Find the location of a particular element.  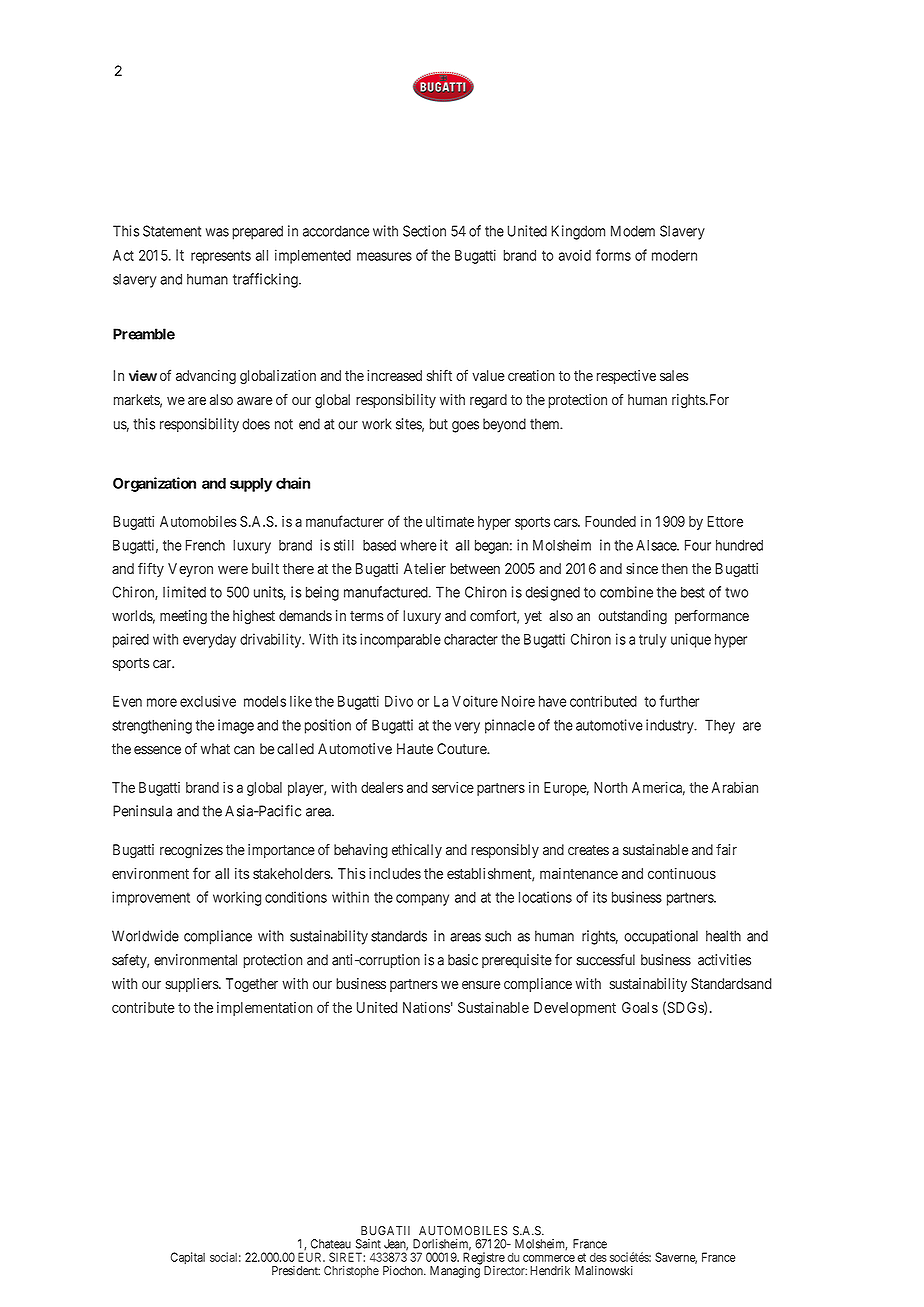

Goals is located at coordinates (640, 1007).
